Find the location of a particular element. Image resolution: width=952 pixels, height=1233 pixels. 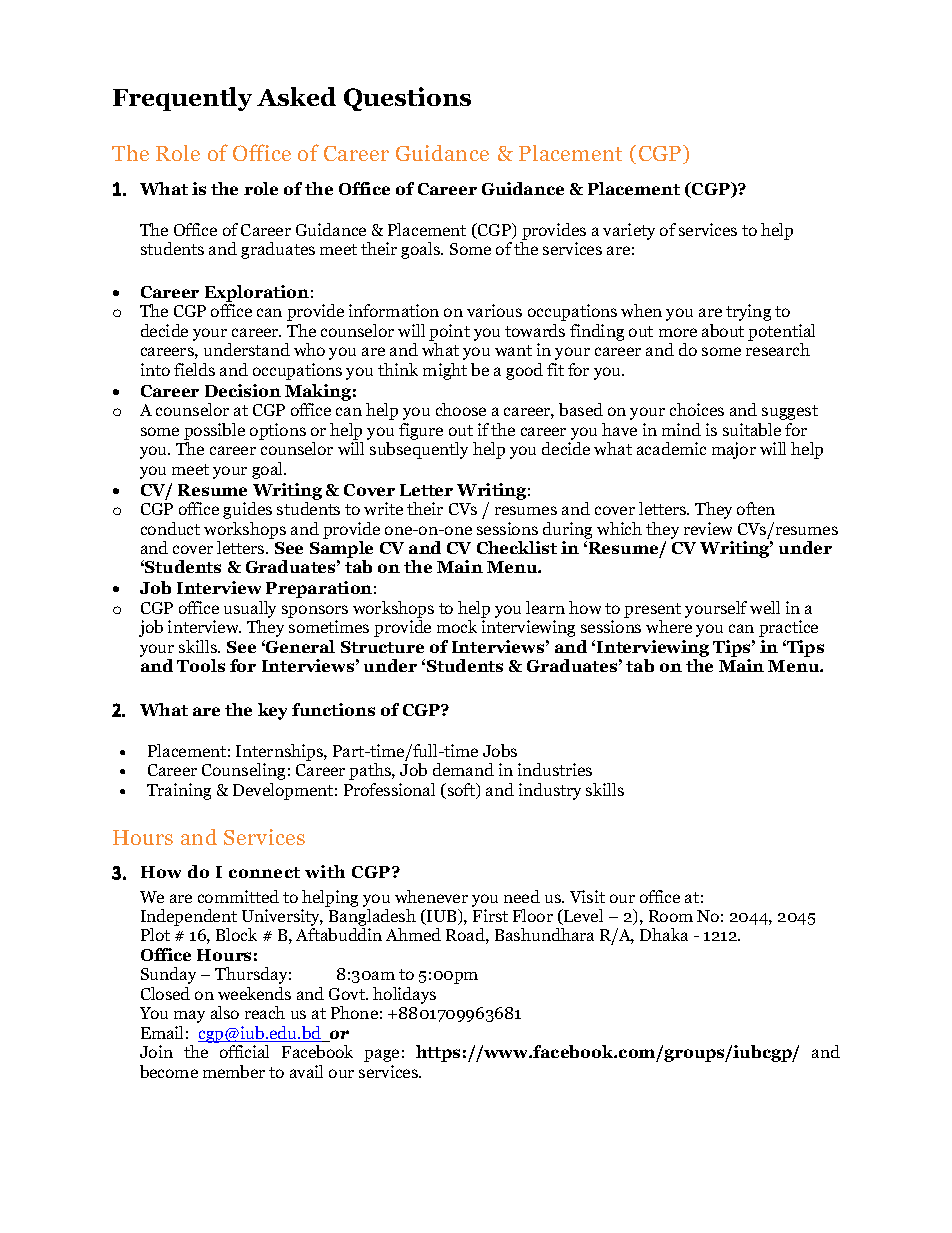

variety is located at coordinates (629, 231).
